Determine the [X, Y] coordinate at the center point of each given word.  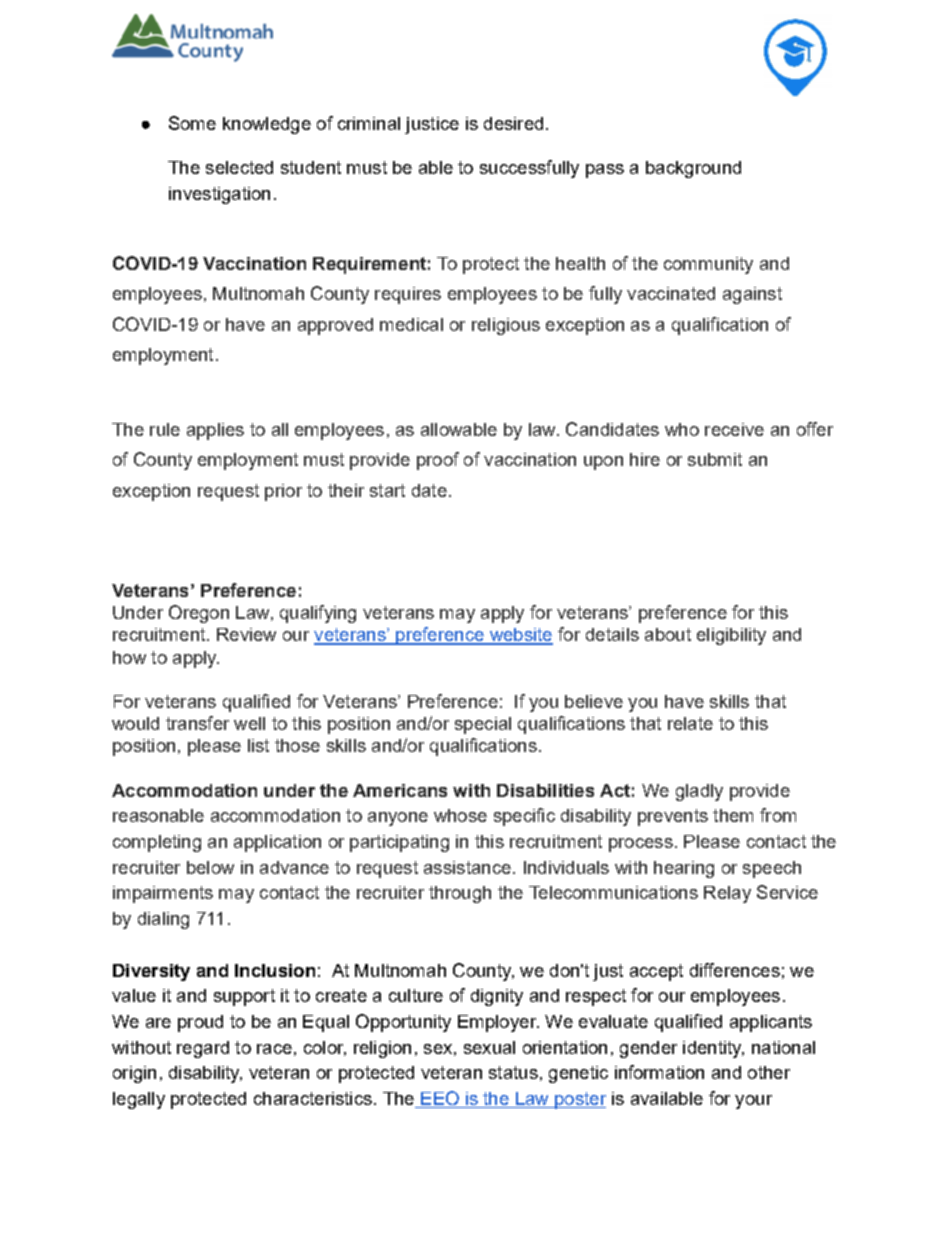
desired [513, 123]
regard [203, 1049]
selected [239, 167]
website [520, 636]
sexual [489, 1047]
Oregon [199, 614]
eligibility [731, 636]
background [693, 169]
